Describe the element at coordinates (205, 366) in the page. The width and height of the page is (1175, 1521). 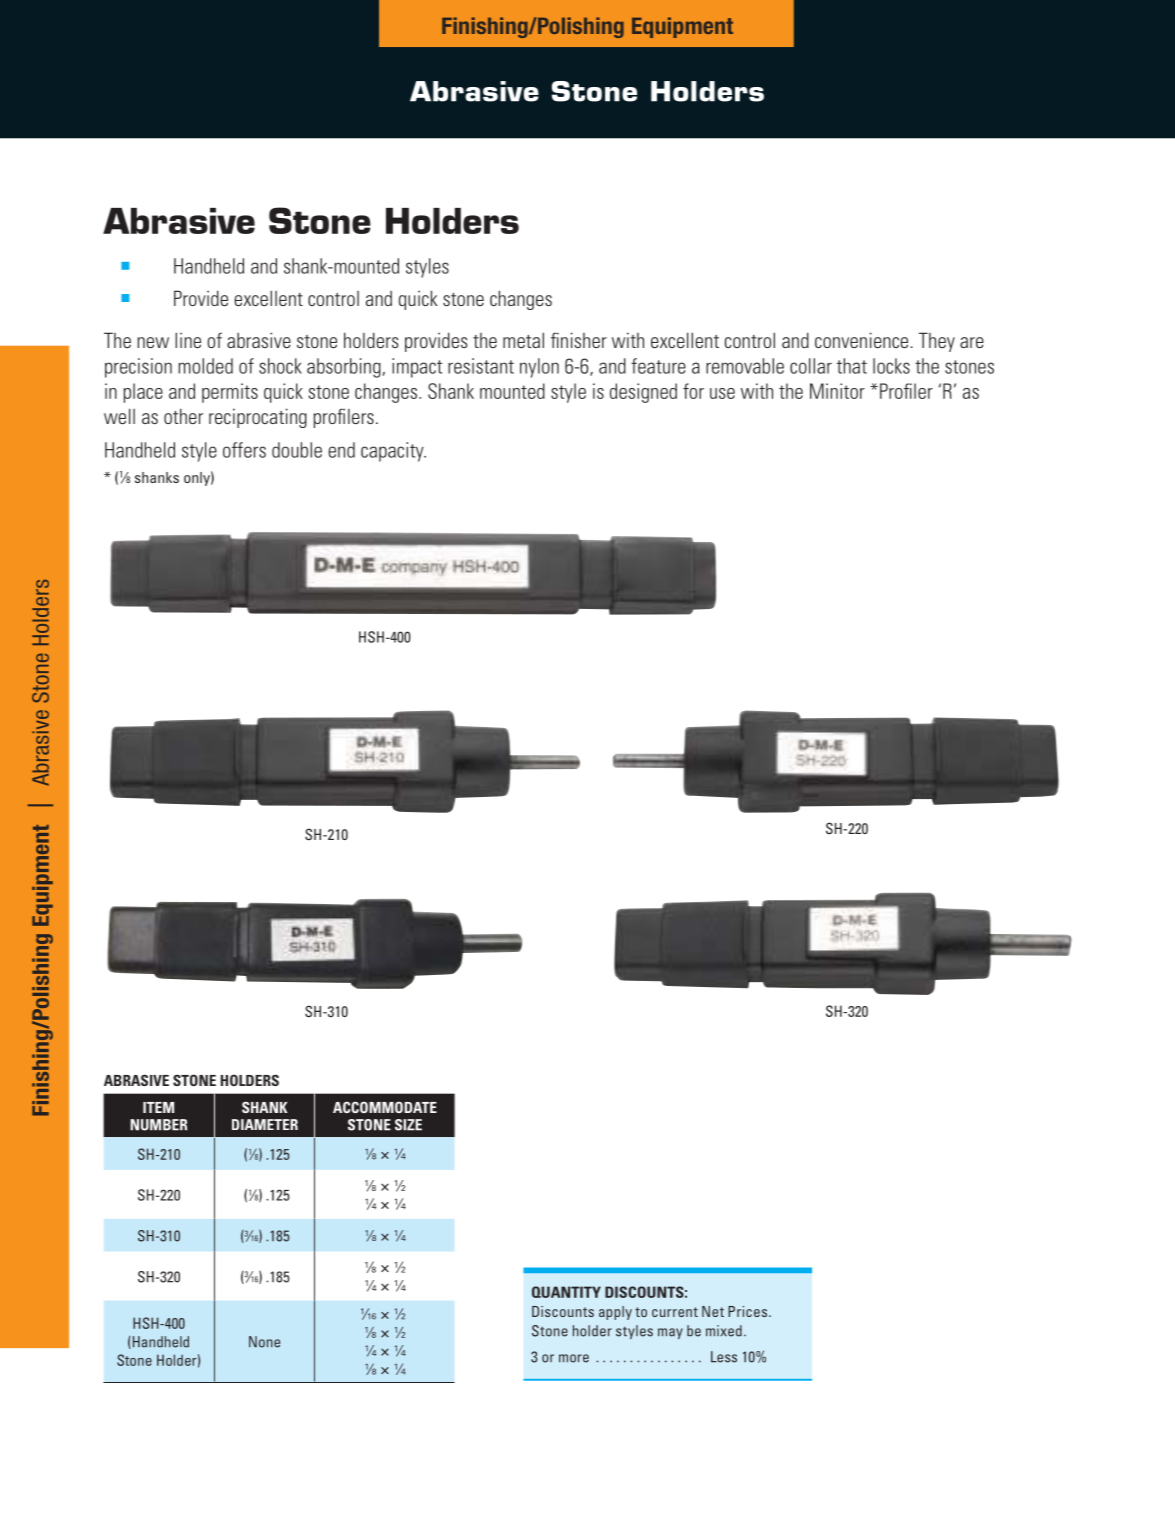
I see `molded` at that location.
